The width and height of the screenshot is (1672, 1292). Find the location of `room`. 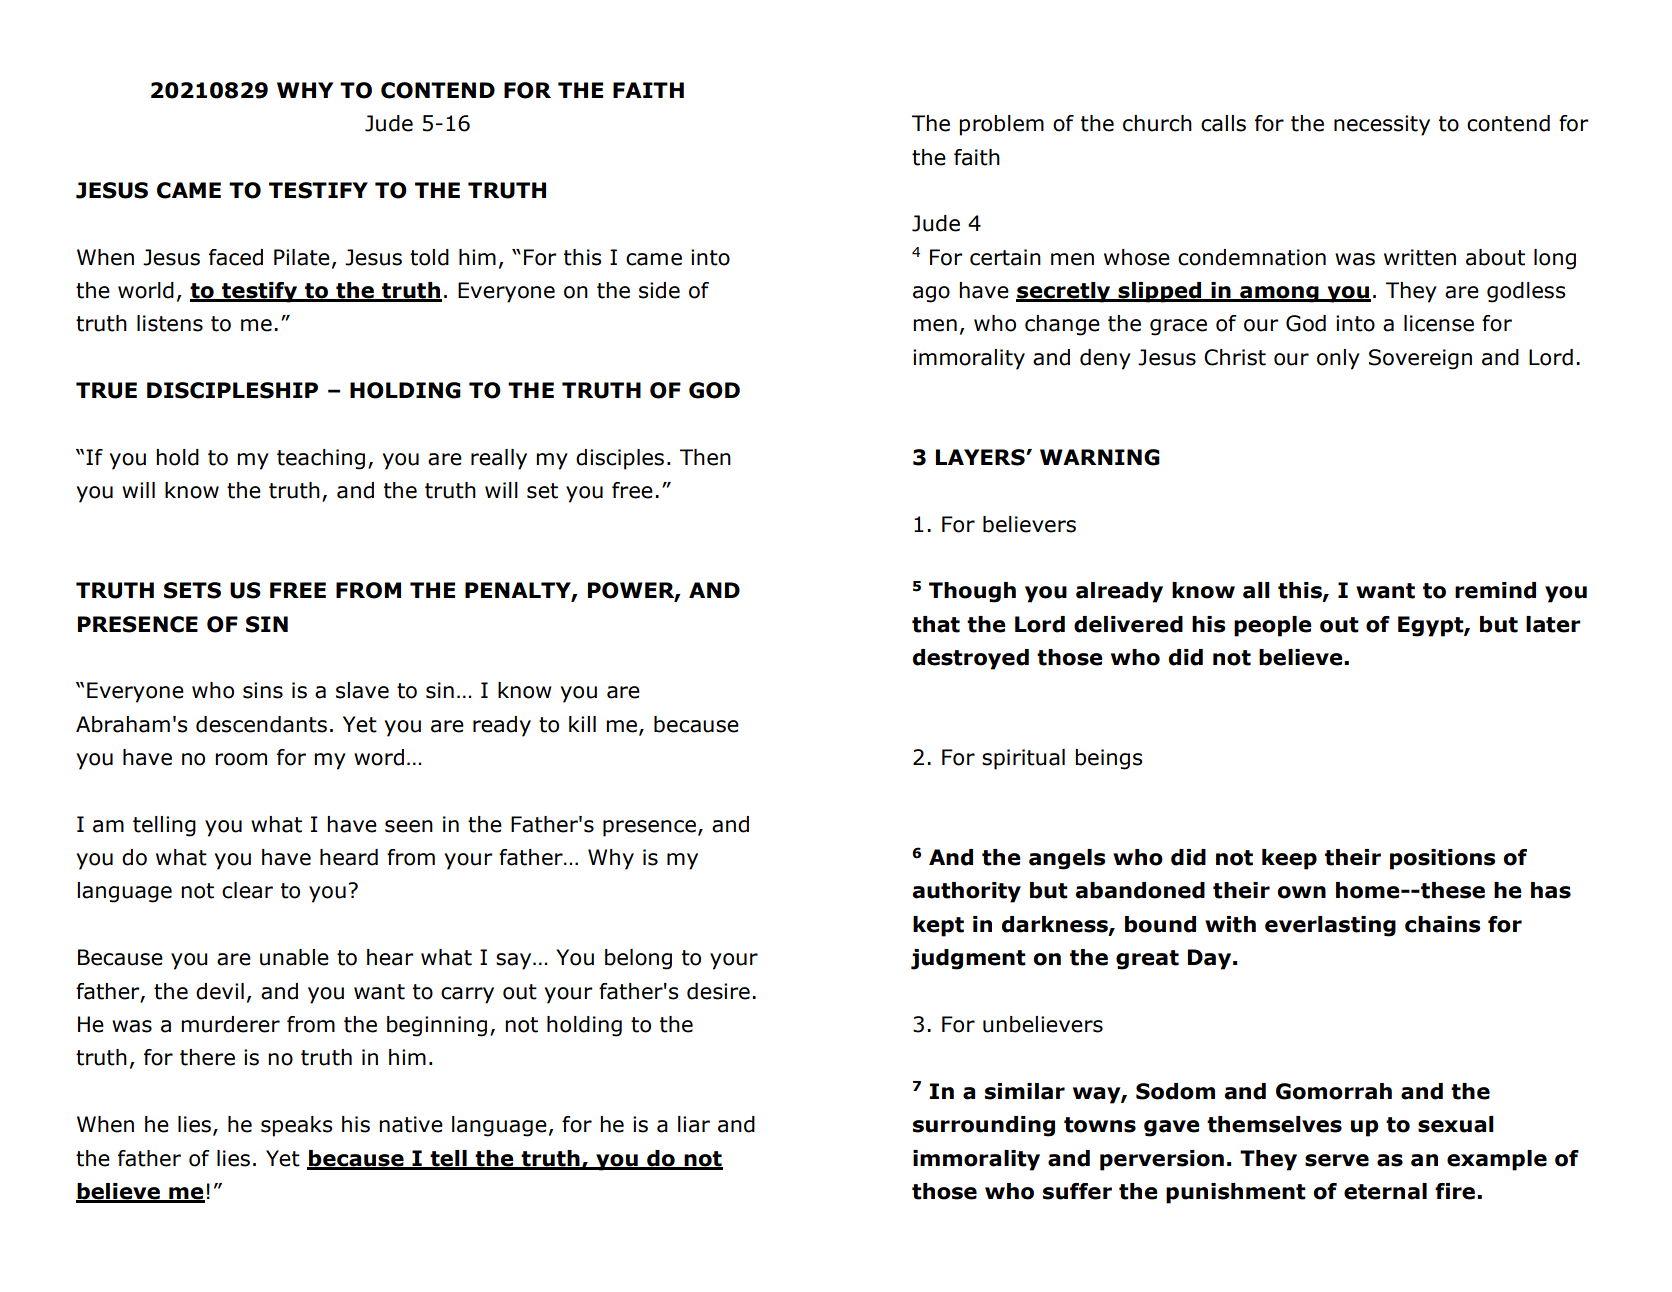

room is located at coordinates (241, 759).
